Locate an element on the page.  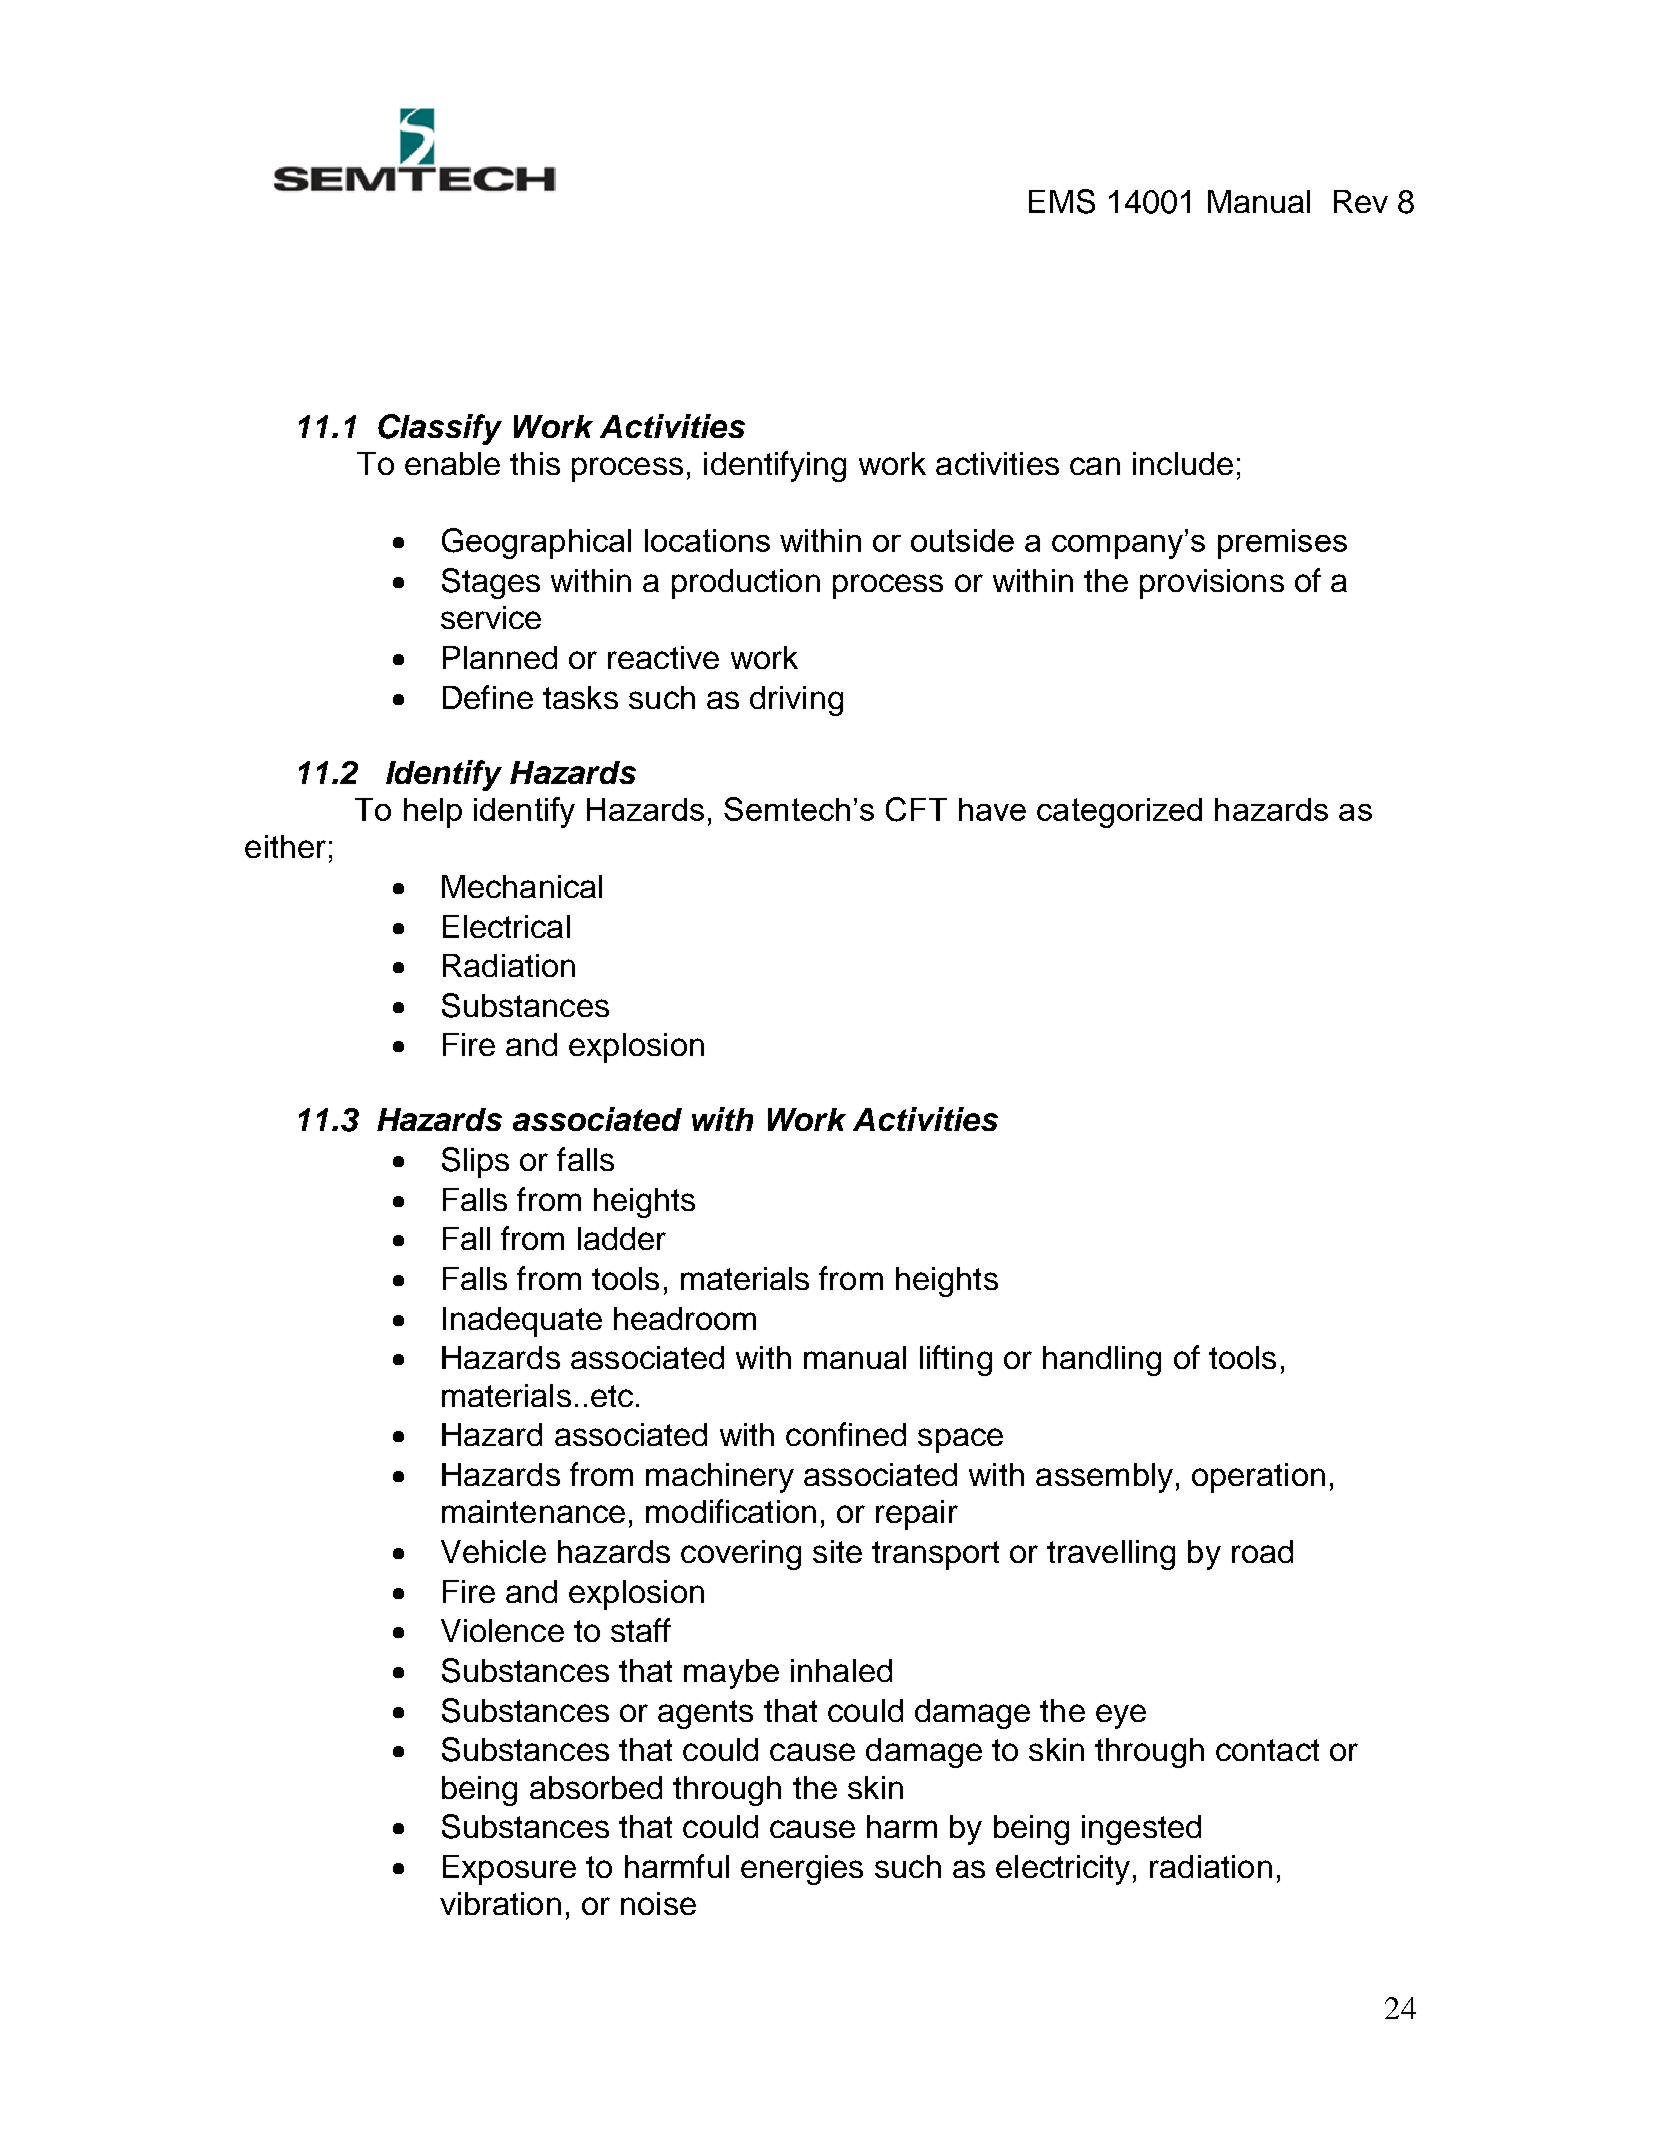
Exposure is located at coordinates (509, 1870).
